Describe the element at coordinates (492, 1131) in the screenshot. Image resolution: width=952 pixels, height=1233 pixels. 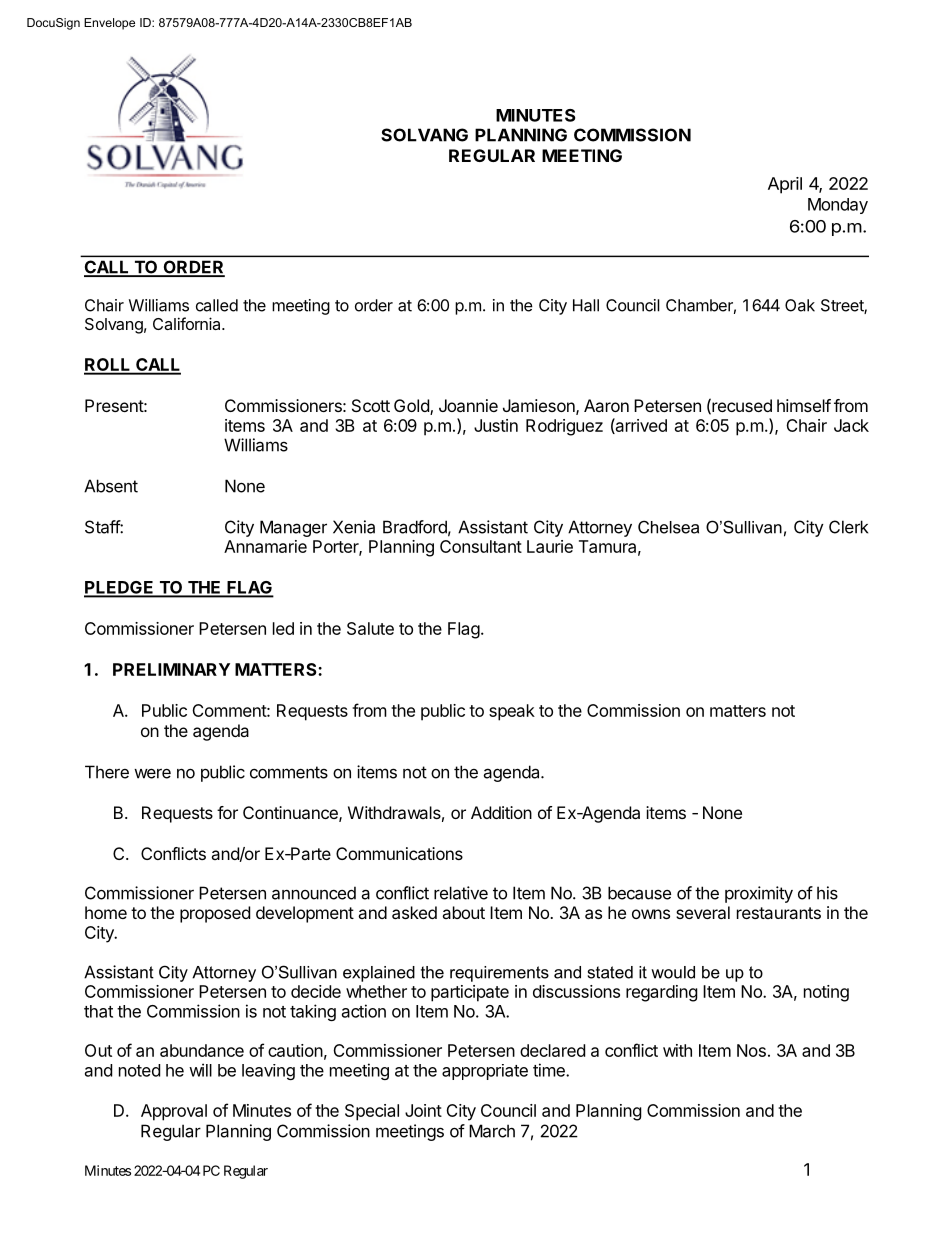
I see `March` at that location.
